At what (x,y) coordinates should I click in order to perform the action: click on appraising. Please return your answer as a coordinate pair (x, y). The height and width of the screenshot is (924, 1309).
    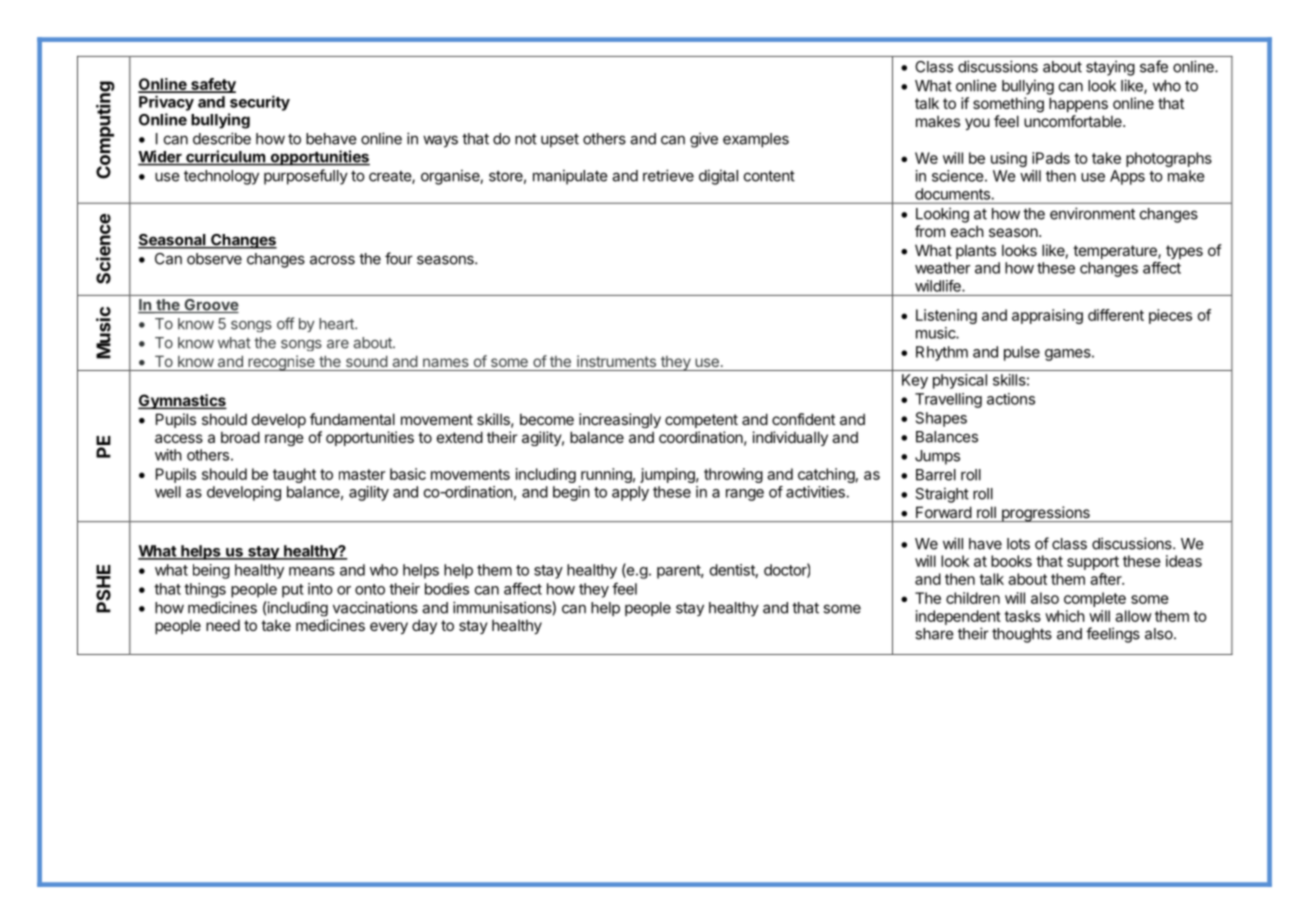
    Looking at the image, I should click on (1047, 316).
